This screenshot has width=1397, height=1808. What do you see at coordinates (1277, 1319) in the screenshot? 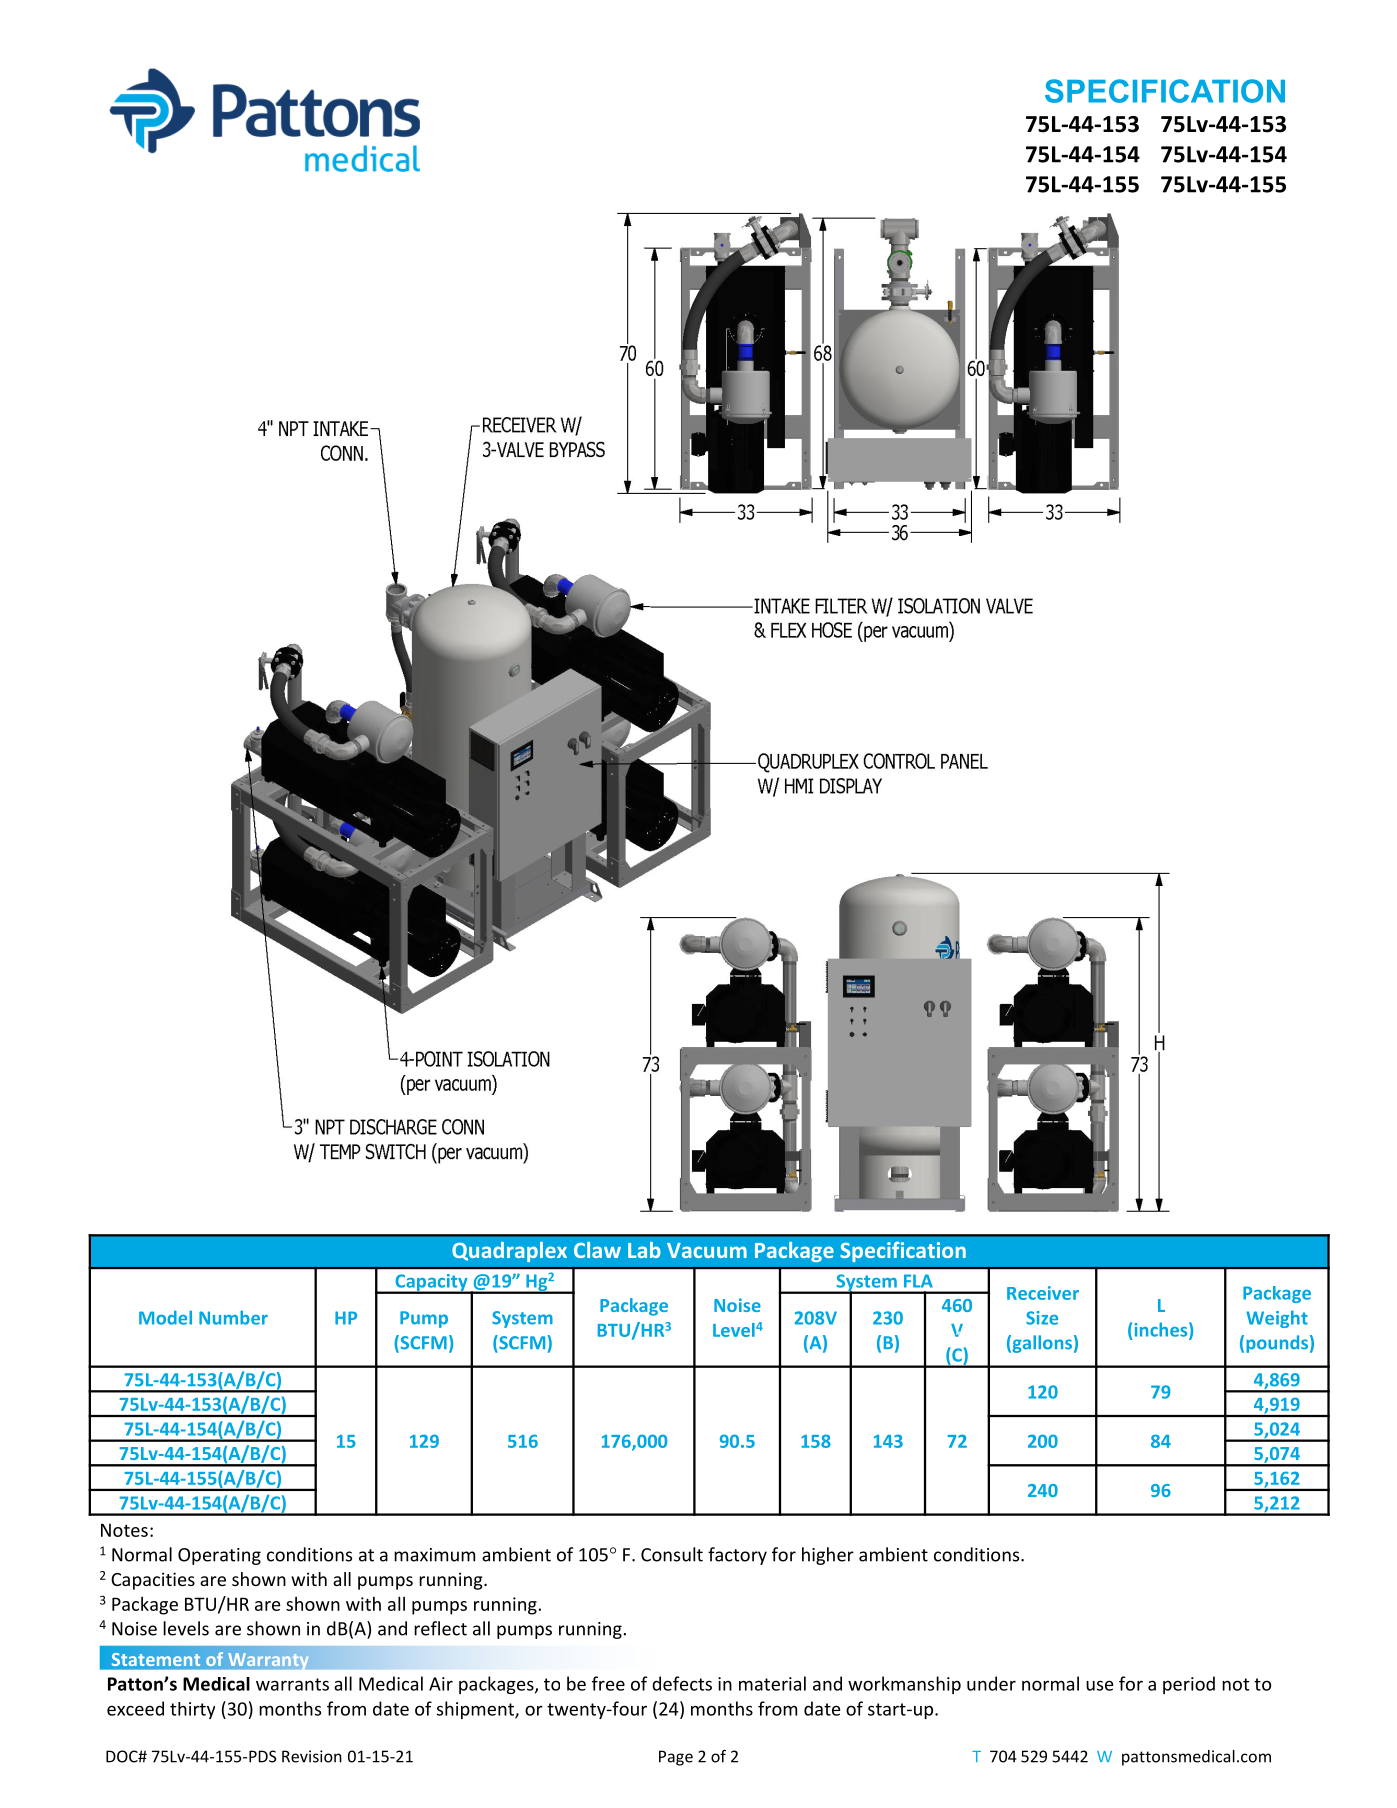
I see `Weight` at bounding box center [1277, 1319].
